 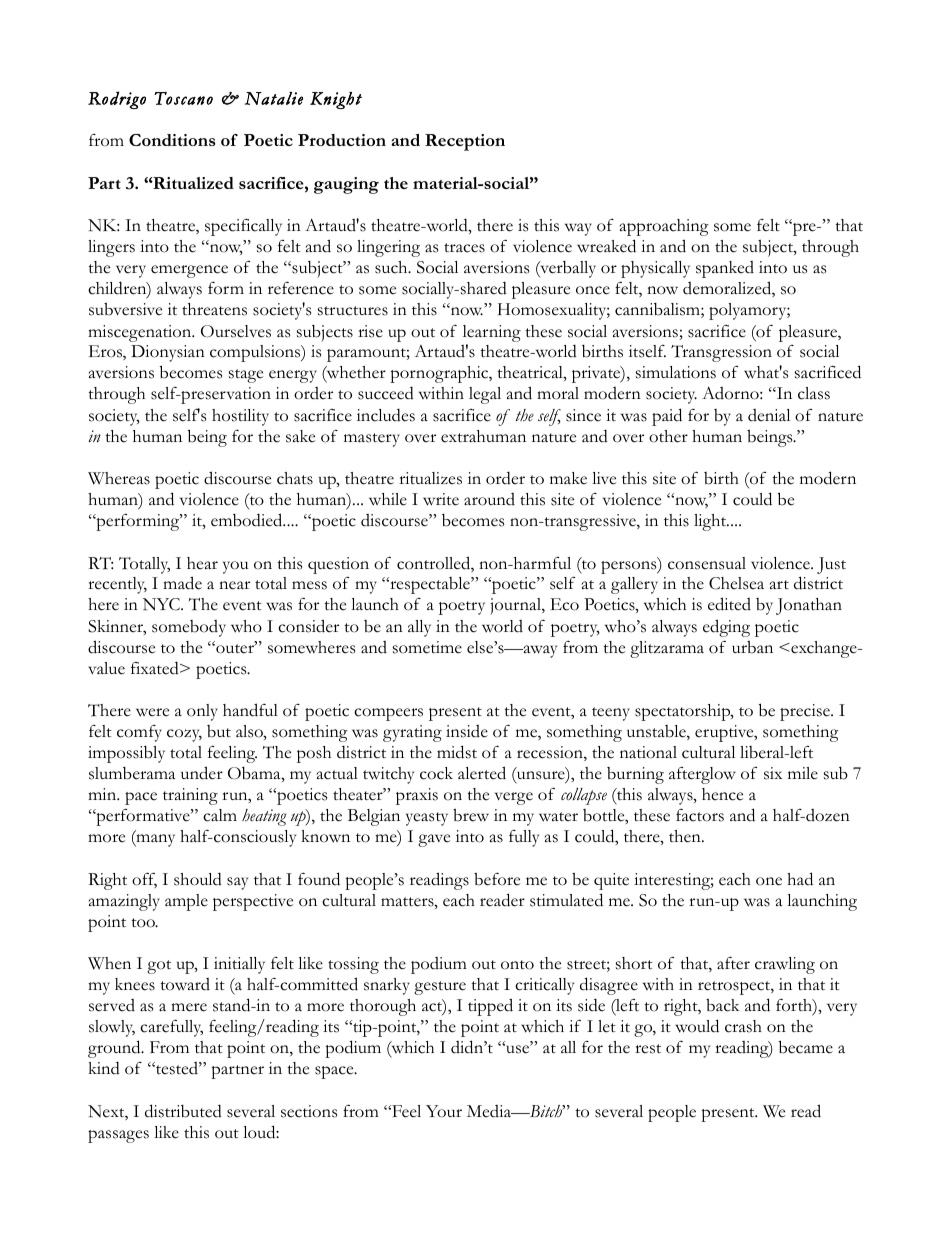 I want to click on journal, so click(x=516, y=606).
